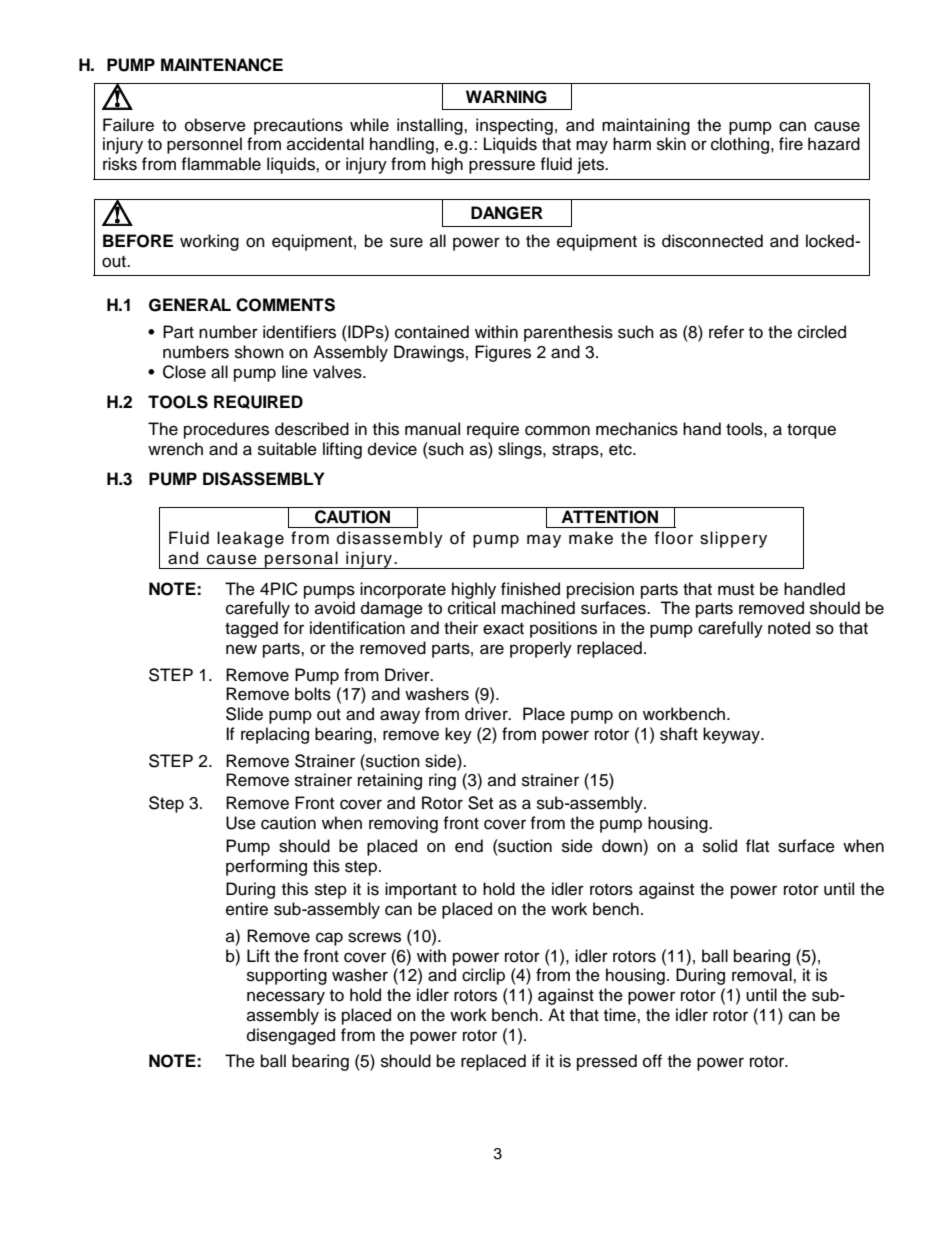 This document has width=952, height=1233. I want to click on clothing, so click(741, 145).
